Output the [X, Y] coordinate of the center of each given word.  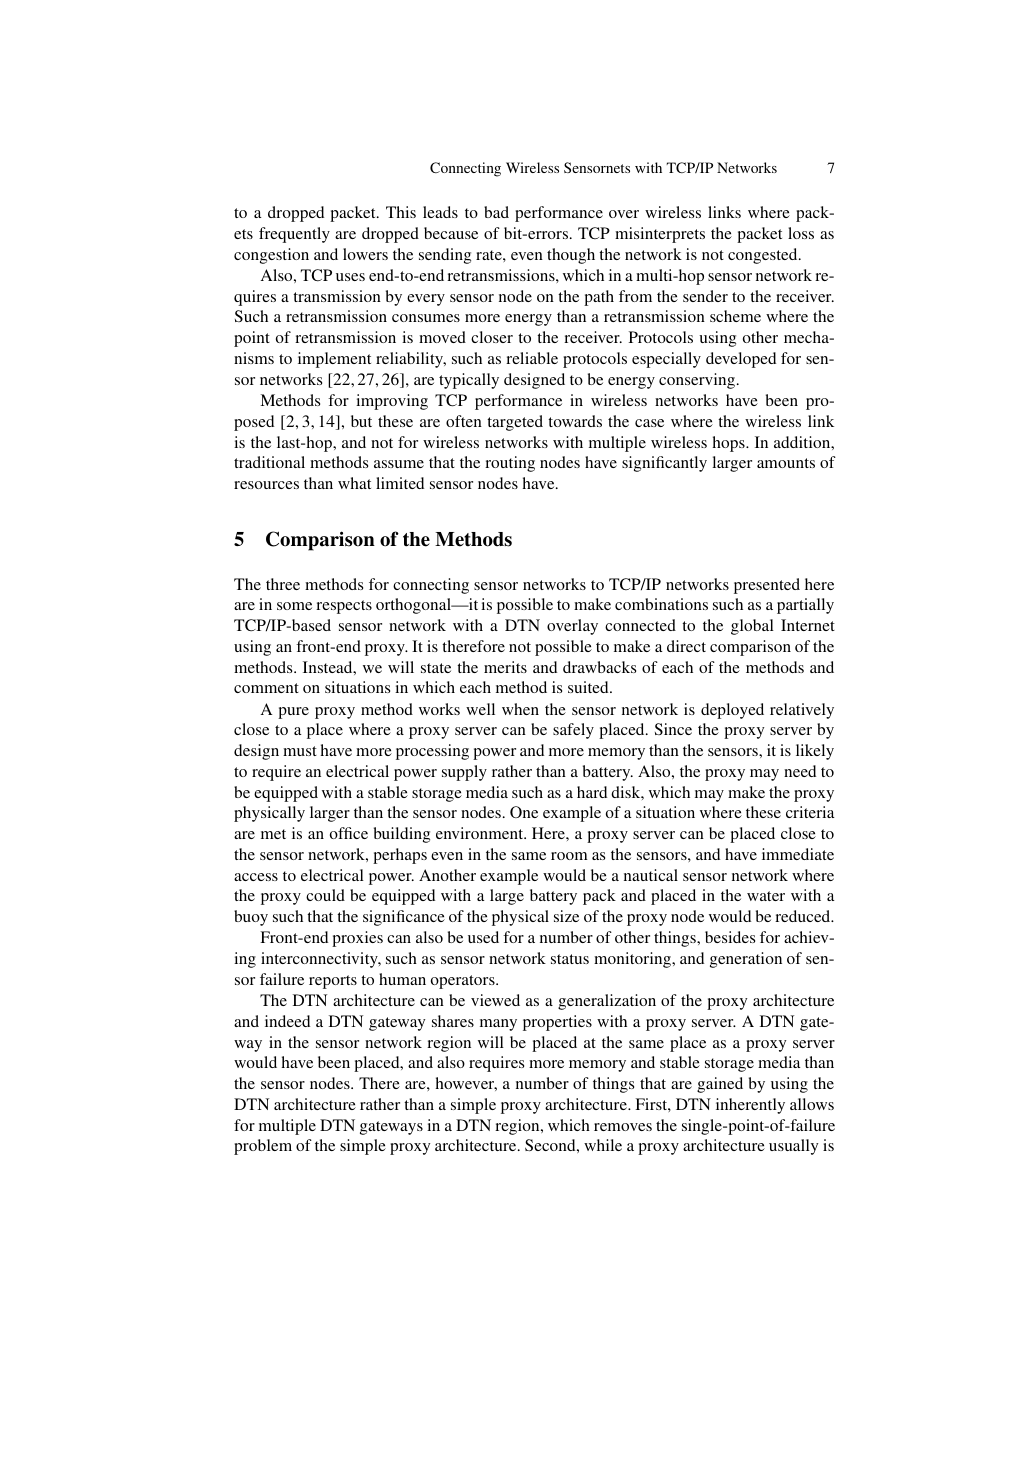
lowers [365, 254]
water [766, 896]
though [571, 256]
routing [510, 464]
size [566, 916]
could [325, 895]
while [603, 1145]
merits [505, 667]
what [354, 483]
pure [293, 713]
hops [730, 444]
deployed [732, 711]
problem [263, 1147]
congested [764, 256]
